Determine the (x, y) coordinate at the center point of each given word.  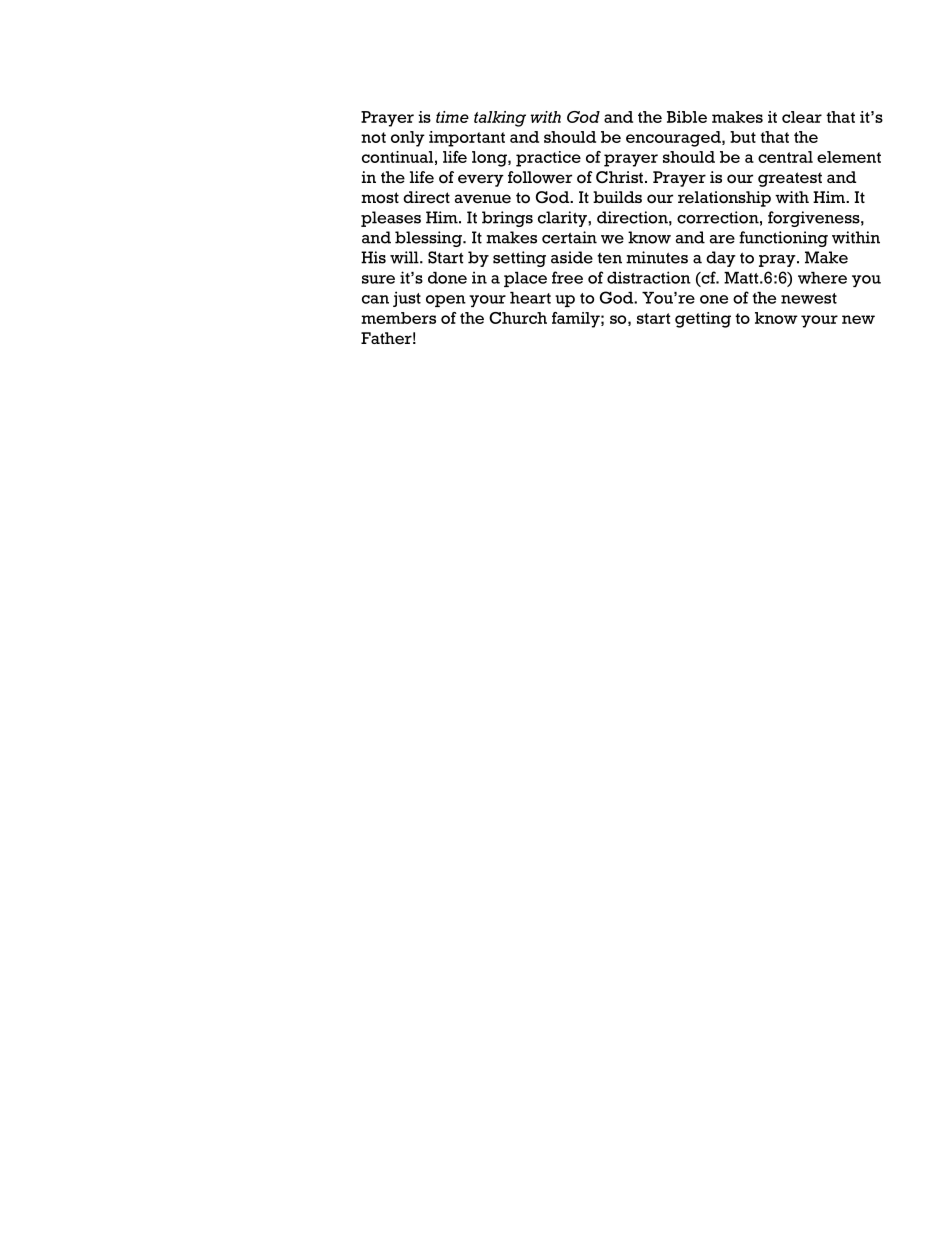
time (452, 117)
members (398, 318)
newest (809, 298)
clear (802, 117)
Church (518, 318)
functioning (783, 239)
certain (569, 237)
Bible (687, 117)
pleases (391, 219)
